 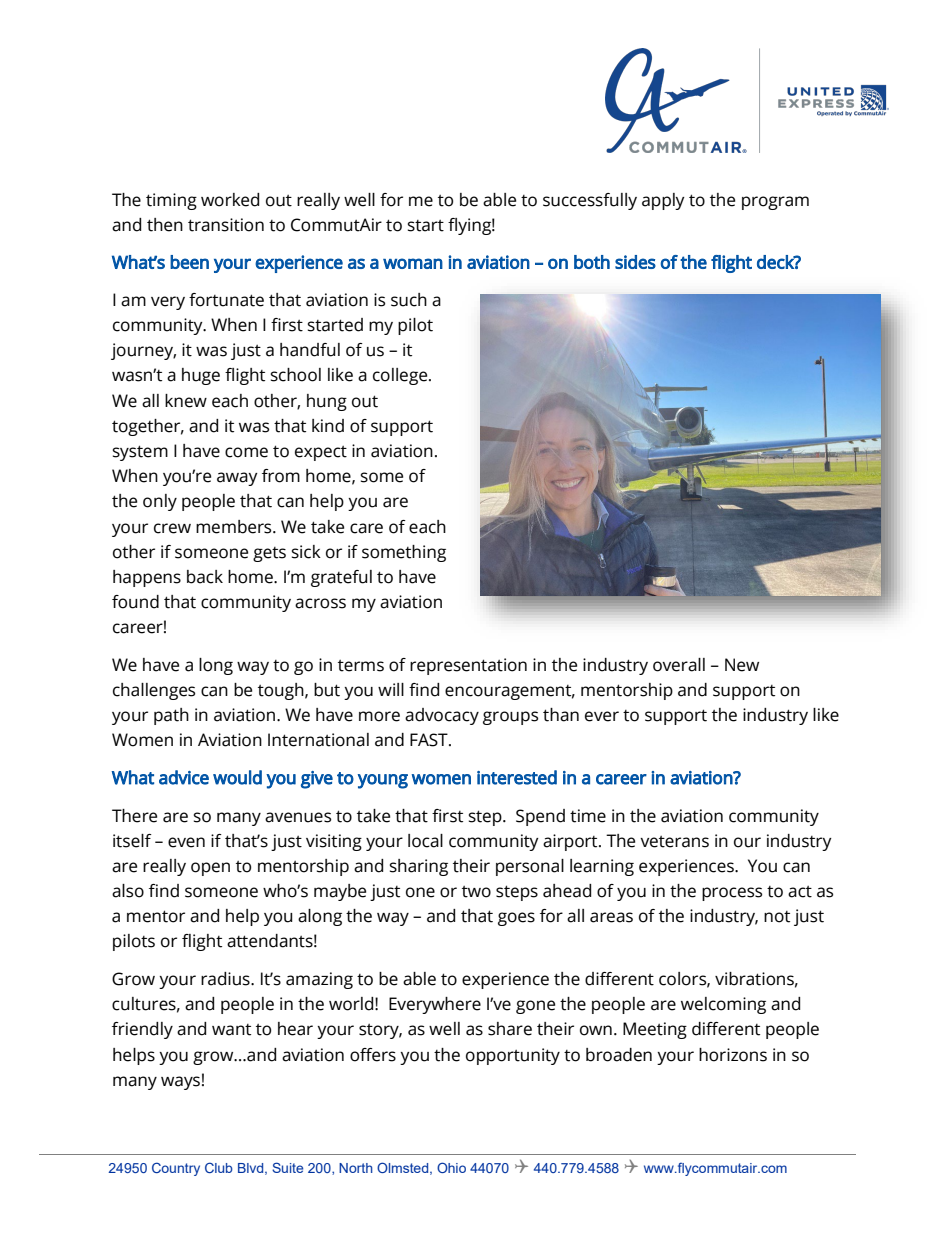 What do you see at coordinates (732, 894) in the screenshot?
I see `process` at bounding box center [732, 894].
